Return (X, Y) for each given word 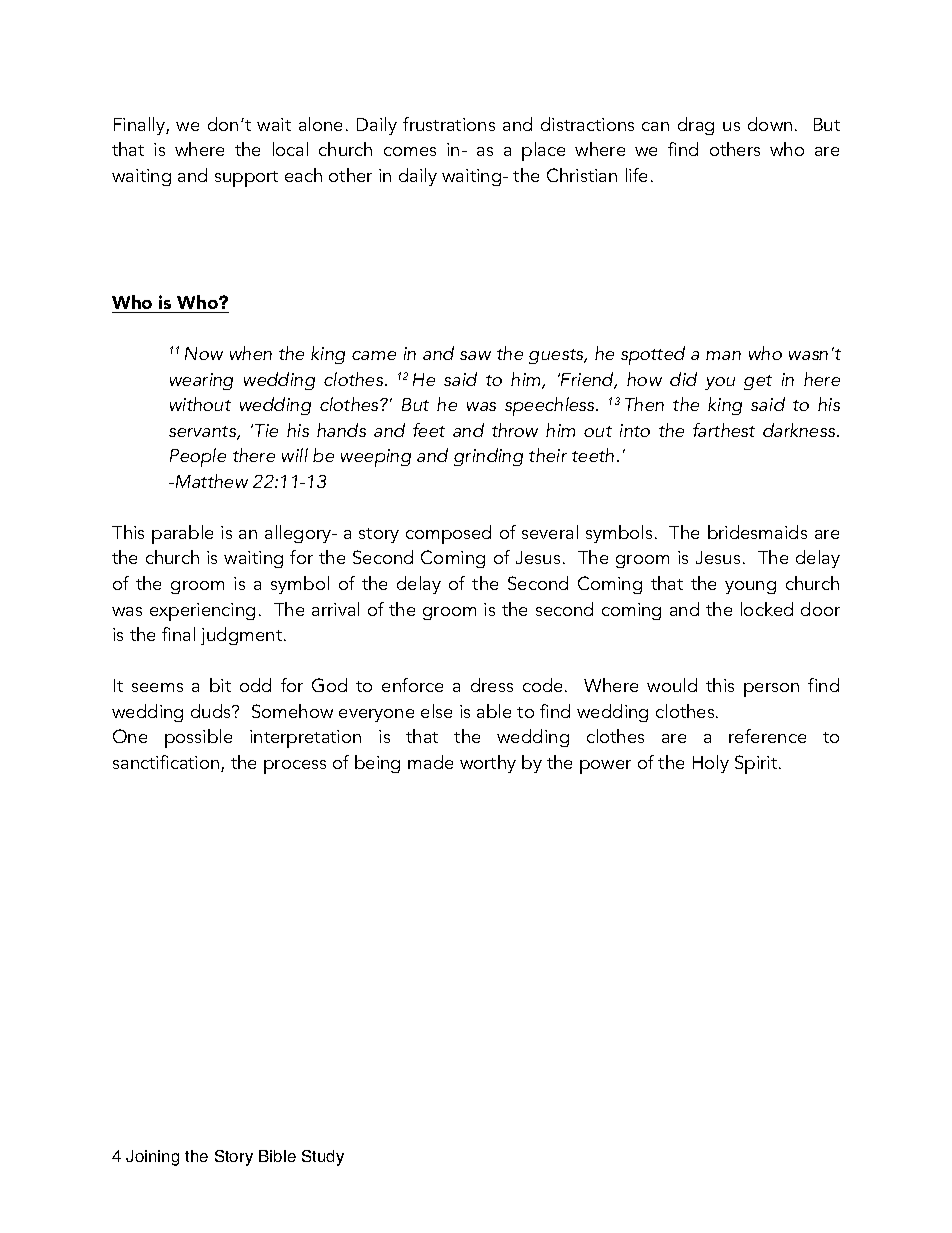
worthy (488, 764)
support (246, 179)
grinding (488, 457)
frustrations (449, 124)
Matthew (212, 481)
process (295, 767)
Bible (277, 1156)
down (770, 124)
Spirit (757, 764)
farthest (724, 430)
